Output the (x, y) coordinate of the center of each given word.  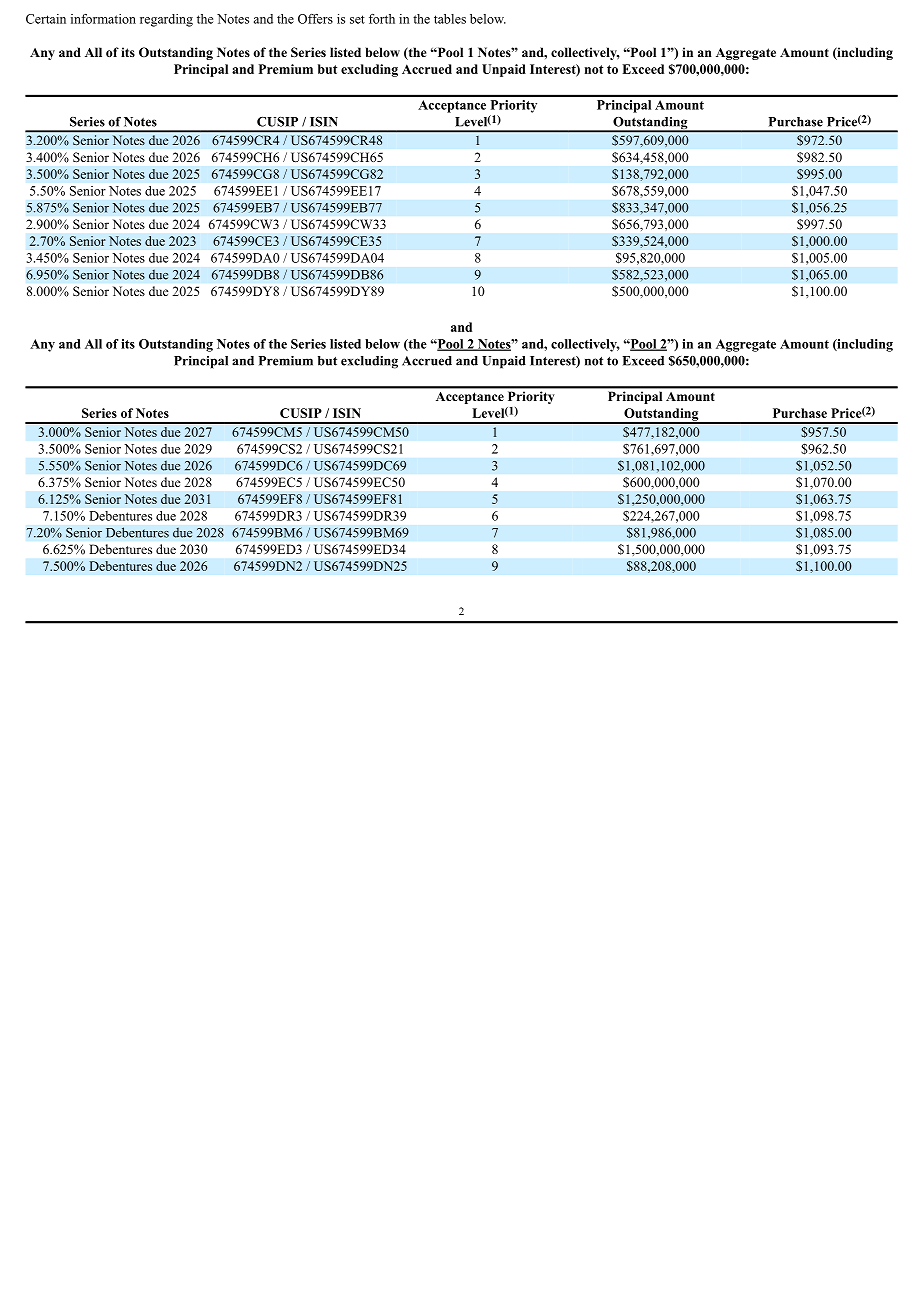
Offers (315, 19)
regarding (166, 20)
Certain (46, 19)
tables (450, 19)
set (357, 19)
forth (382, 19)
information (103, 19)
